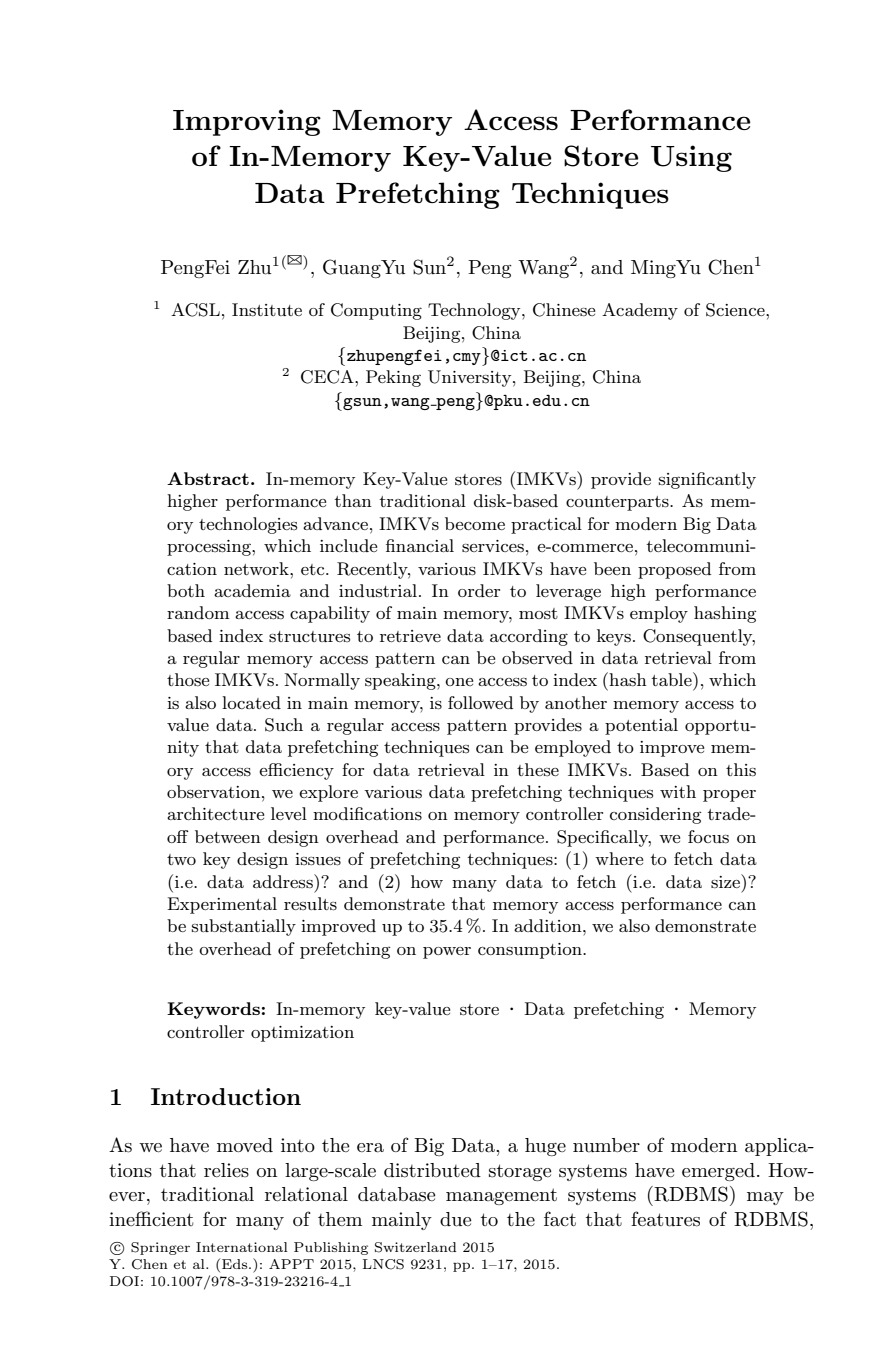 Image resolution: width=896 pixels, height=1359 pixels. I want to click on Using, so click(691, 158).
